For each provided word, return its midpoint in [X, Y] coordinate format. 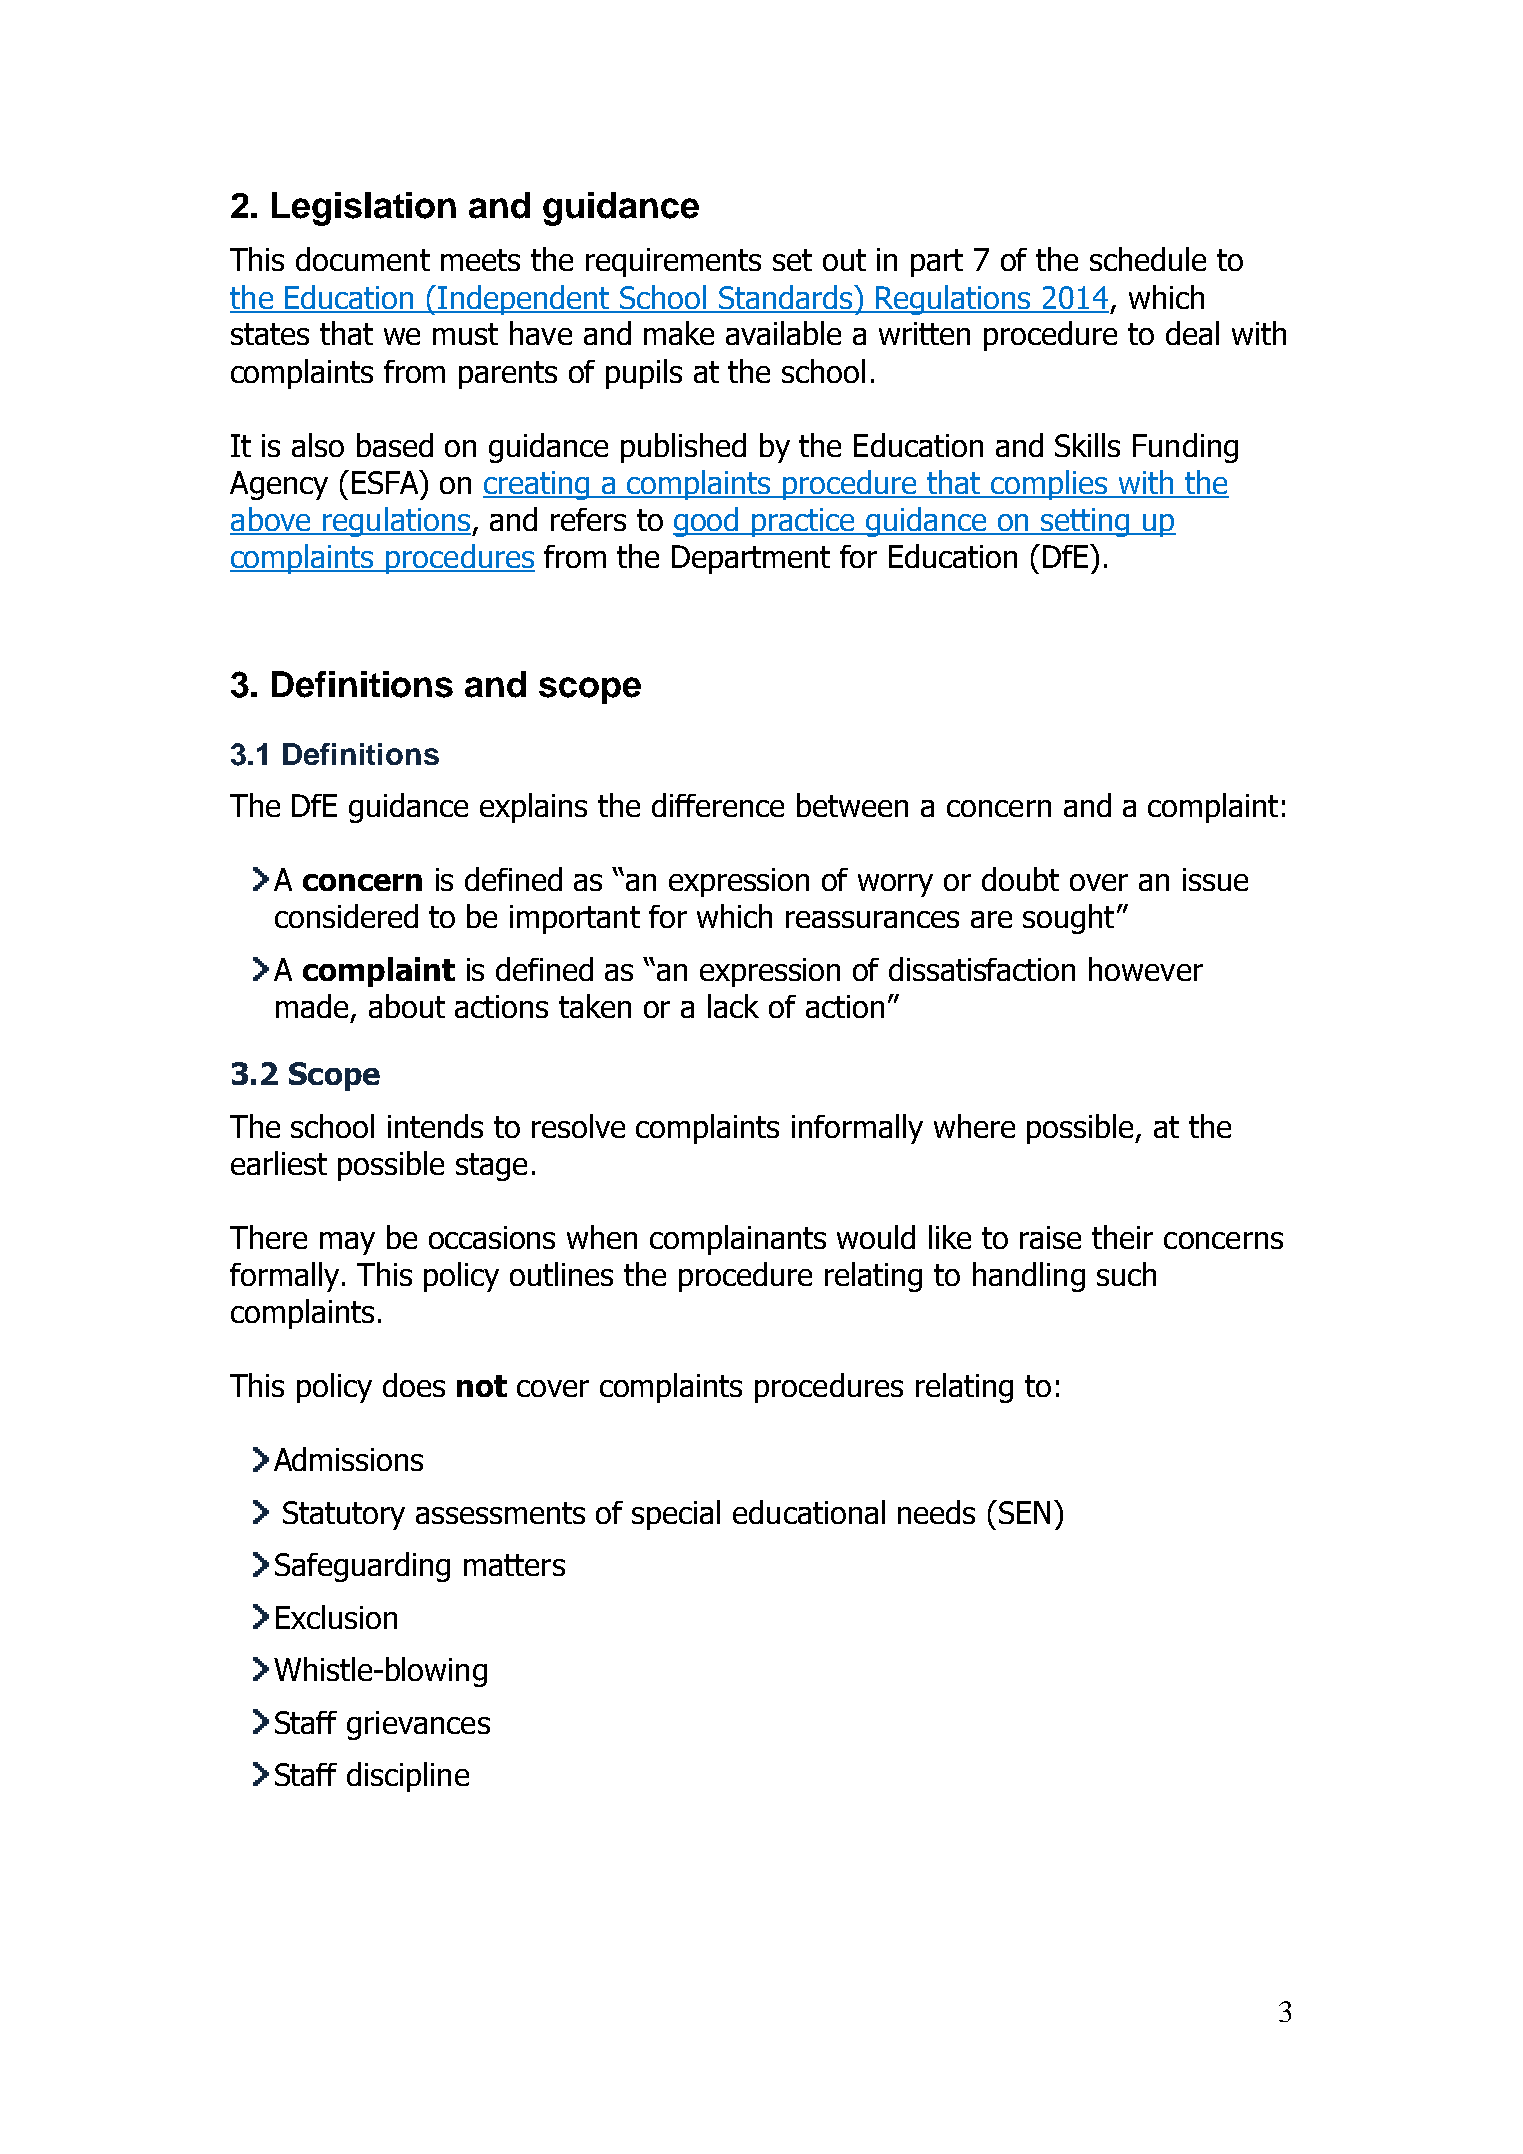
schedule [1148, 259]
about [407, 1006]
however [1146, 969]
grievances [418, 1725]
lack [733, 1006]
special [676, 1515]
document [363, 259]
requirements [673, 262]
